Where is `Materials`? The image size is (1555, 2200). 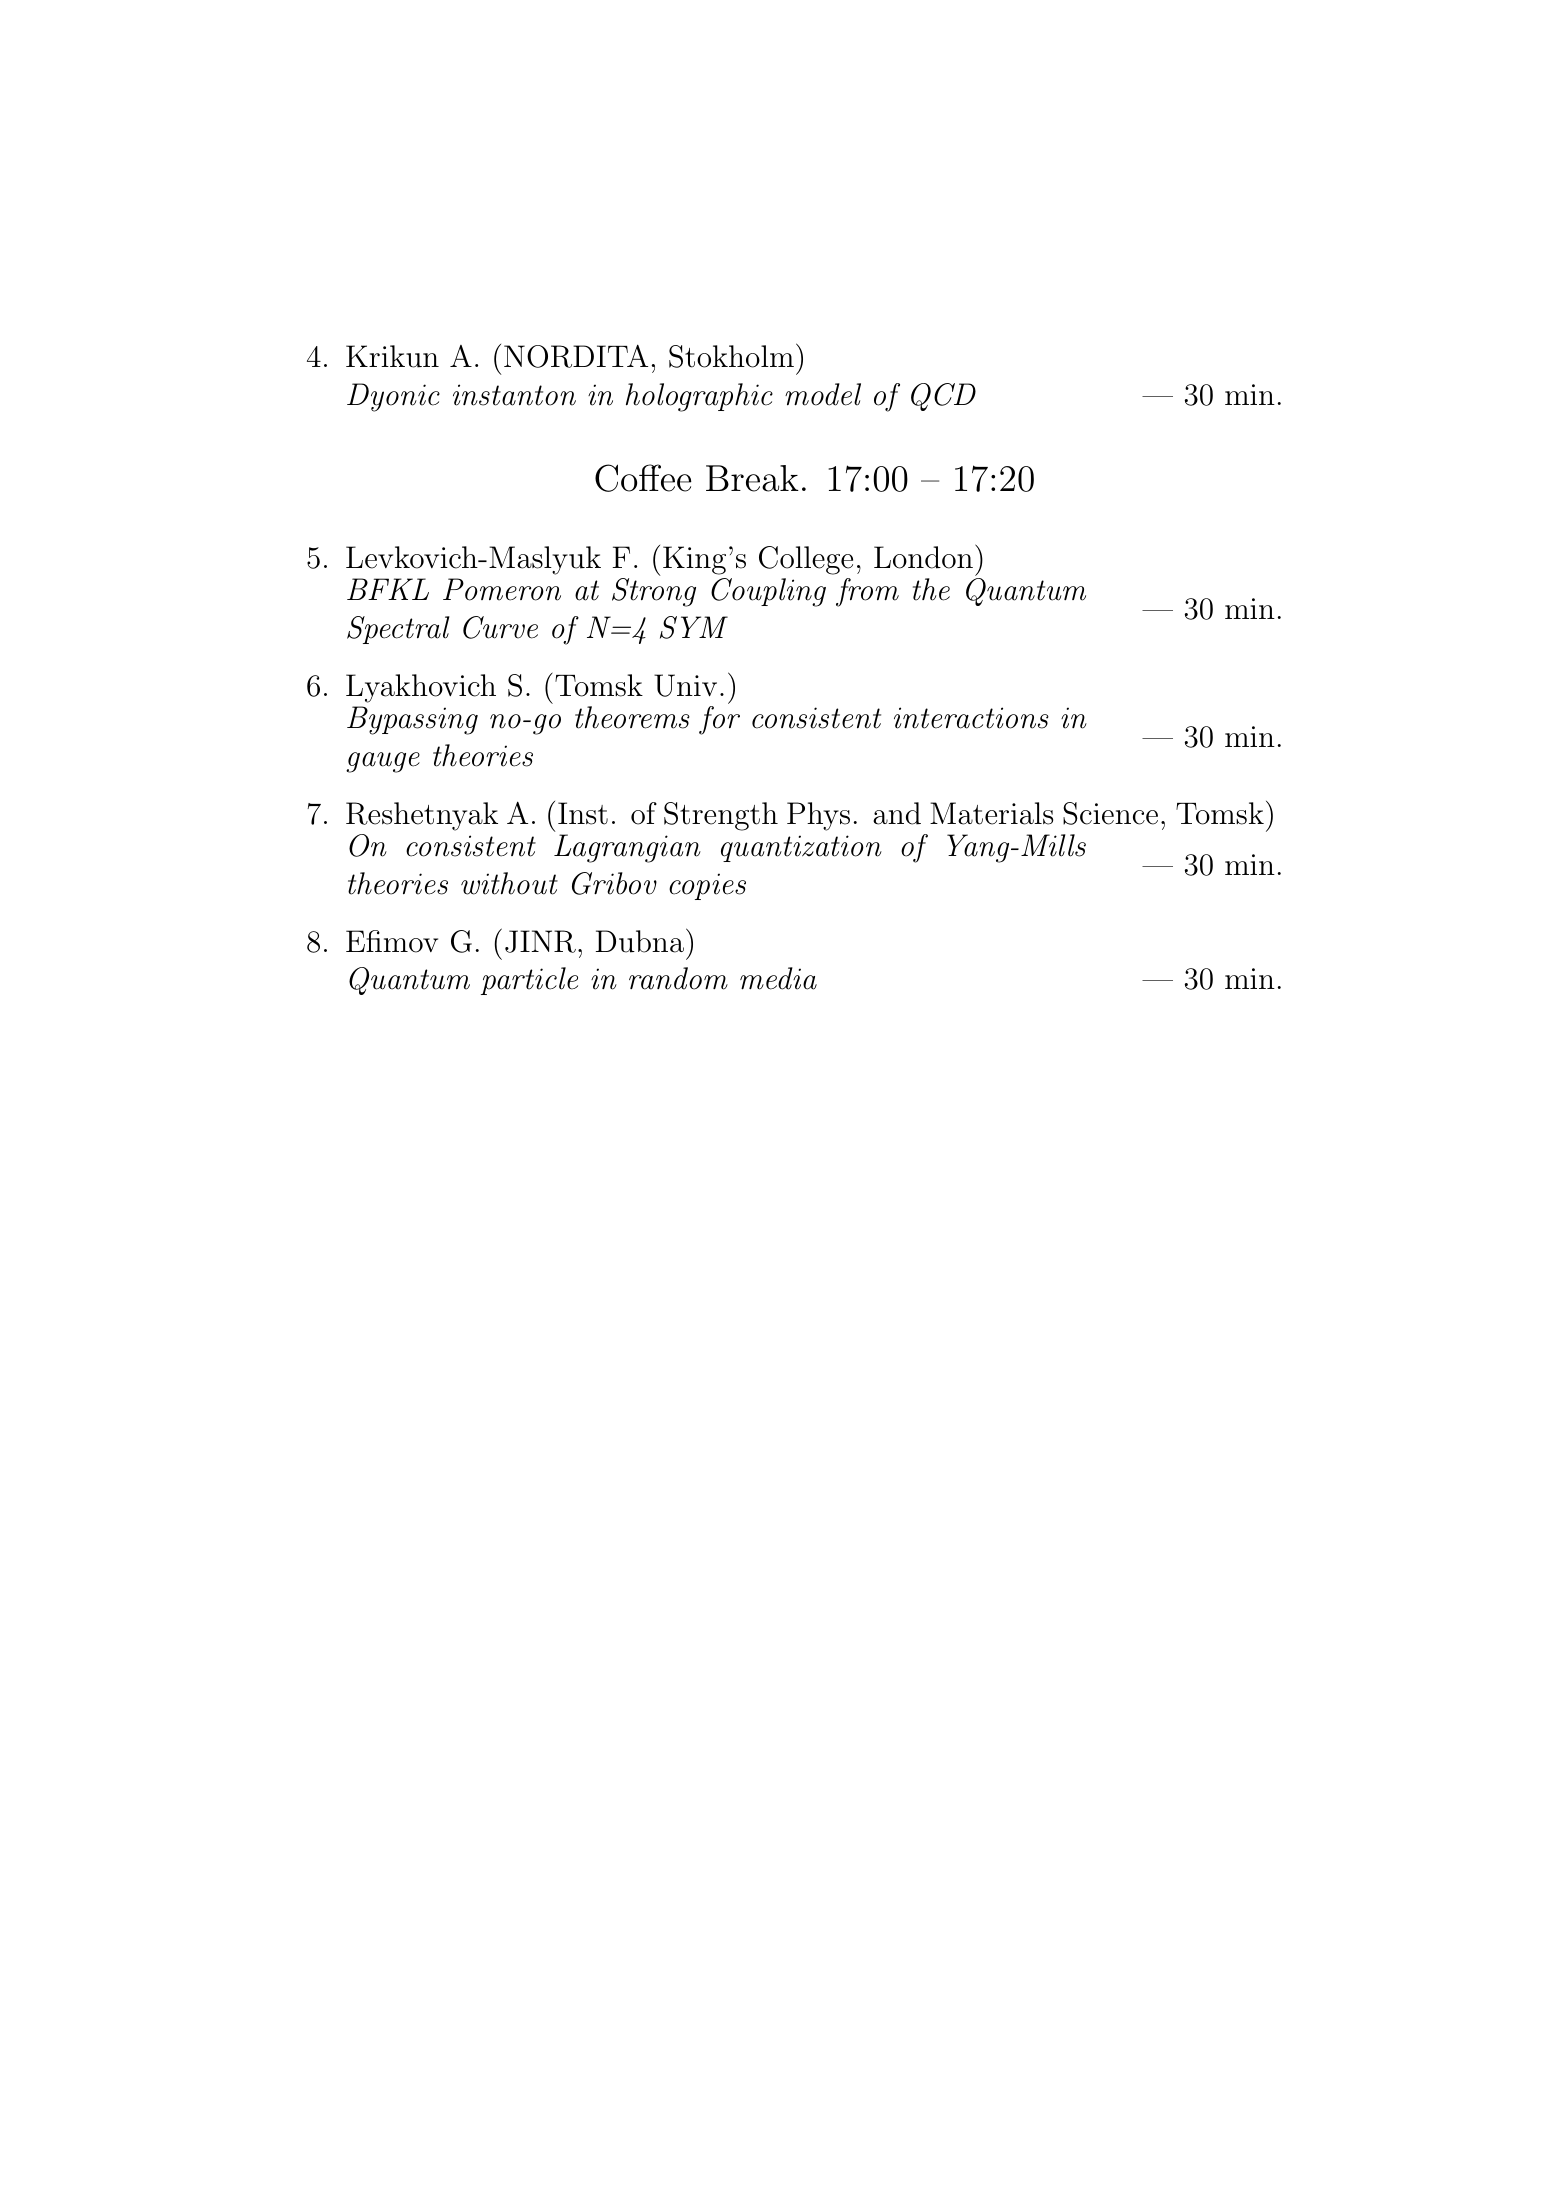
Materials is located at coordinates (991, 813).
